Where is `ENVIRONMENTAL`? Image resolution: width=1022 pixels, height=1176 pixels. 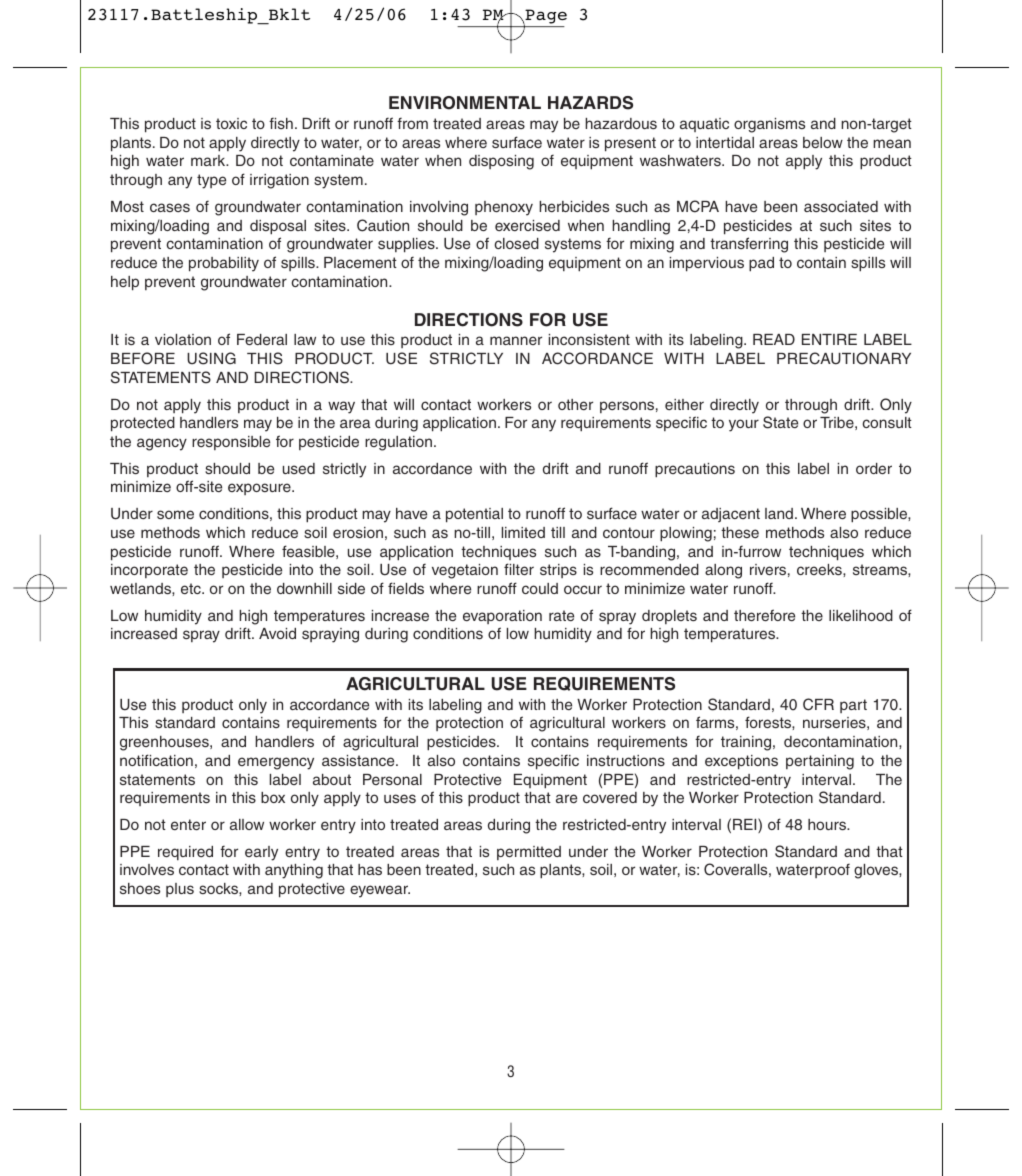 ENVIRONMENTAL is located at coordinates (465, 103).
